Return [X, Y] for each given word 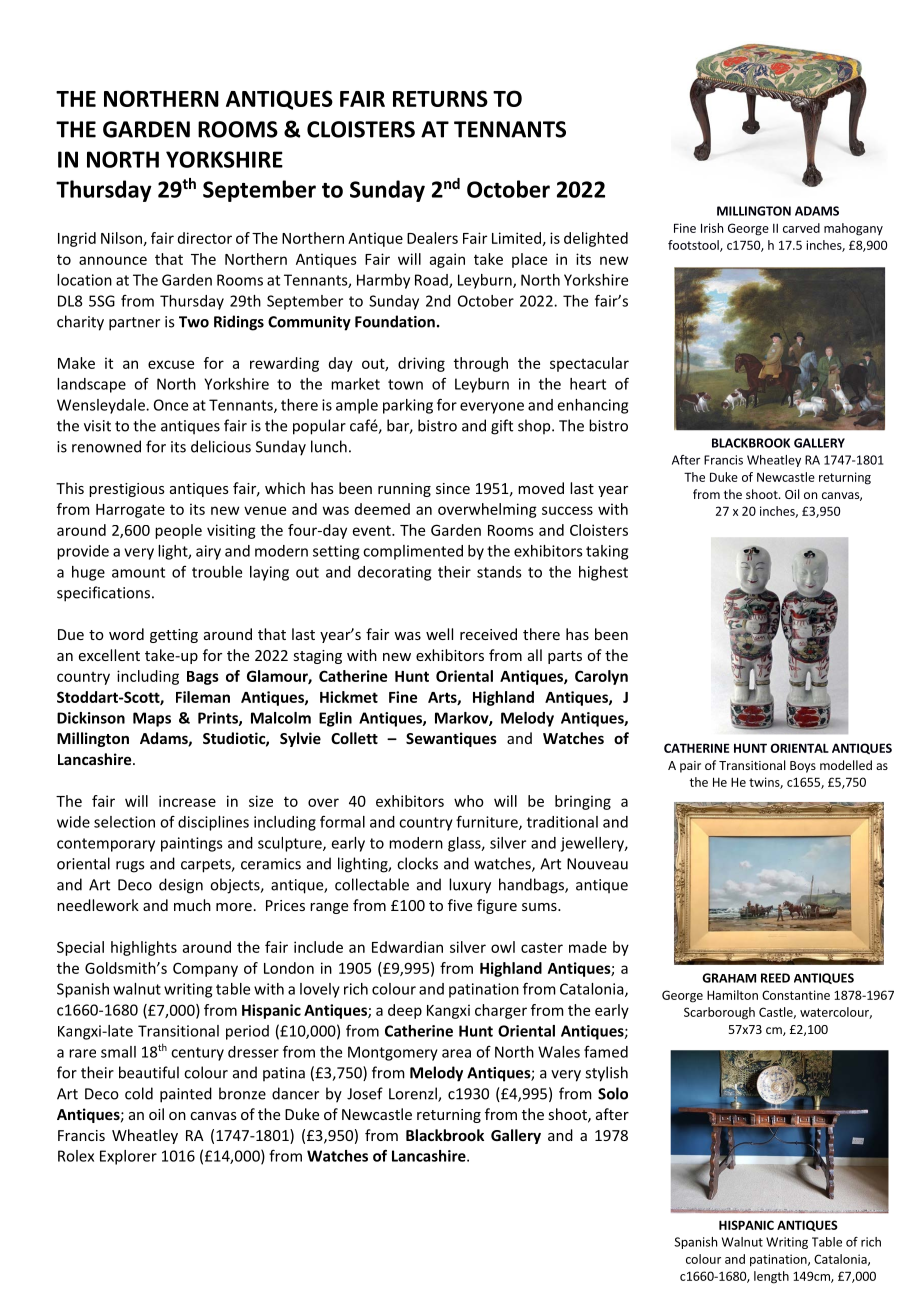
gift [502, 427]
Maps [152, 719]
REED [775, 978]
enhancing [593, 406]
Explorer [128, 1157]
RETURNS [440, 98]
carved [801, 228]
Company [205, 970]
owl [503, 947]
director [205, 238]
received [488, 634]
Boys [803, 767]
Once [171, 405]
